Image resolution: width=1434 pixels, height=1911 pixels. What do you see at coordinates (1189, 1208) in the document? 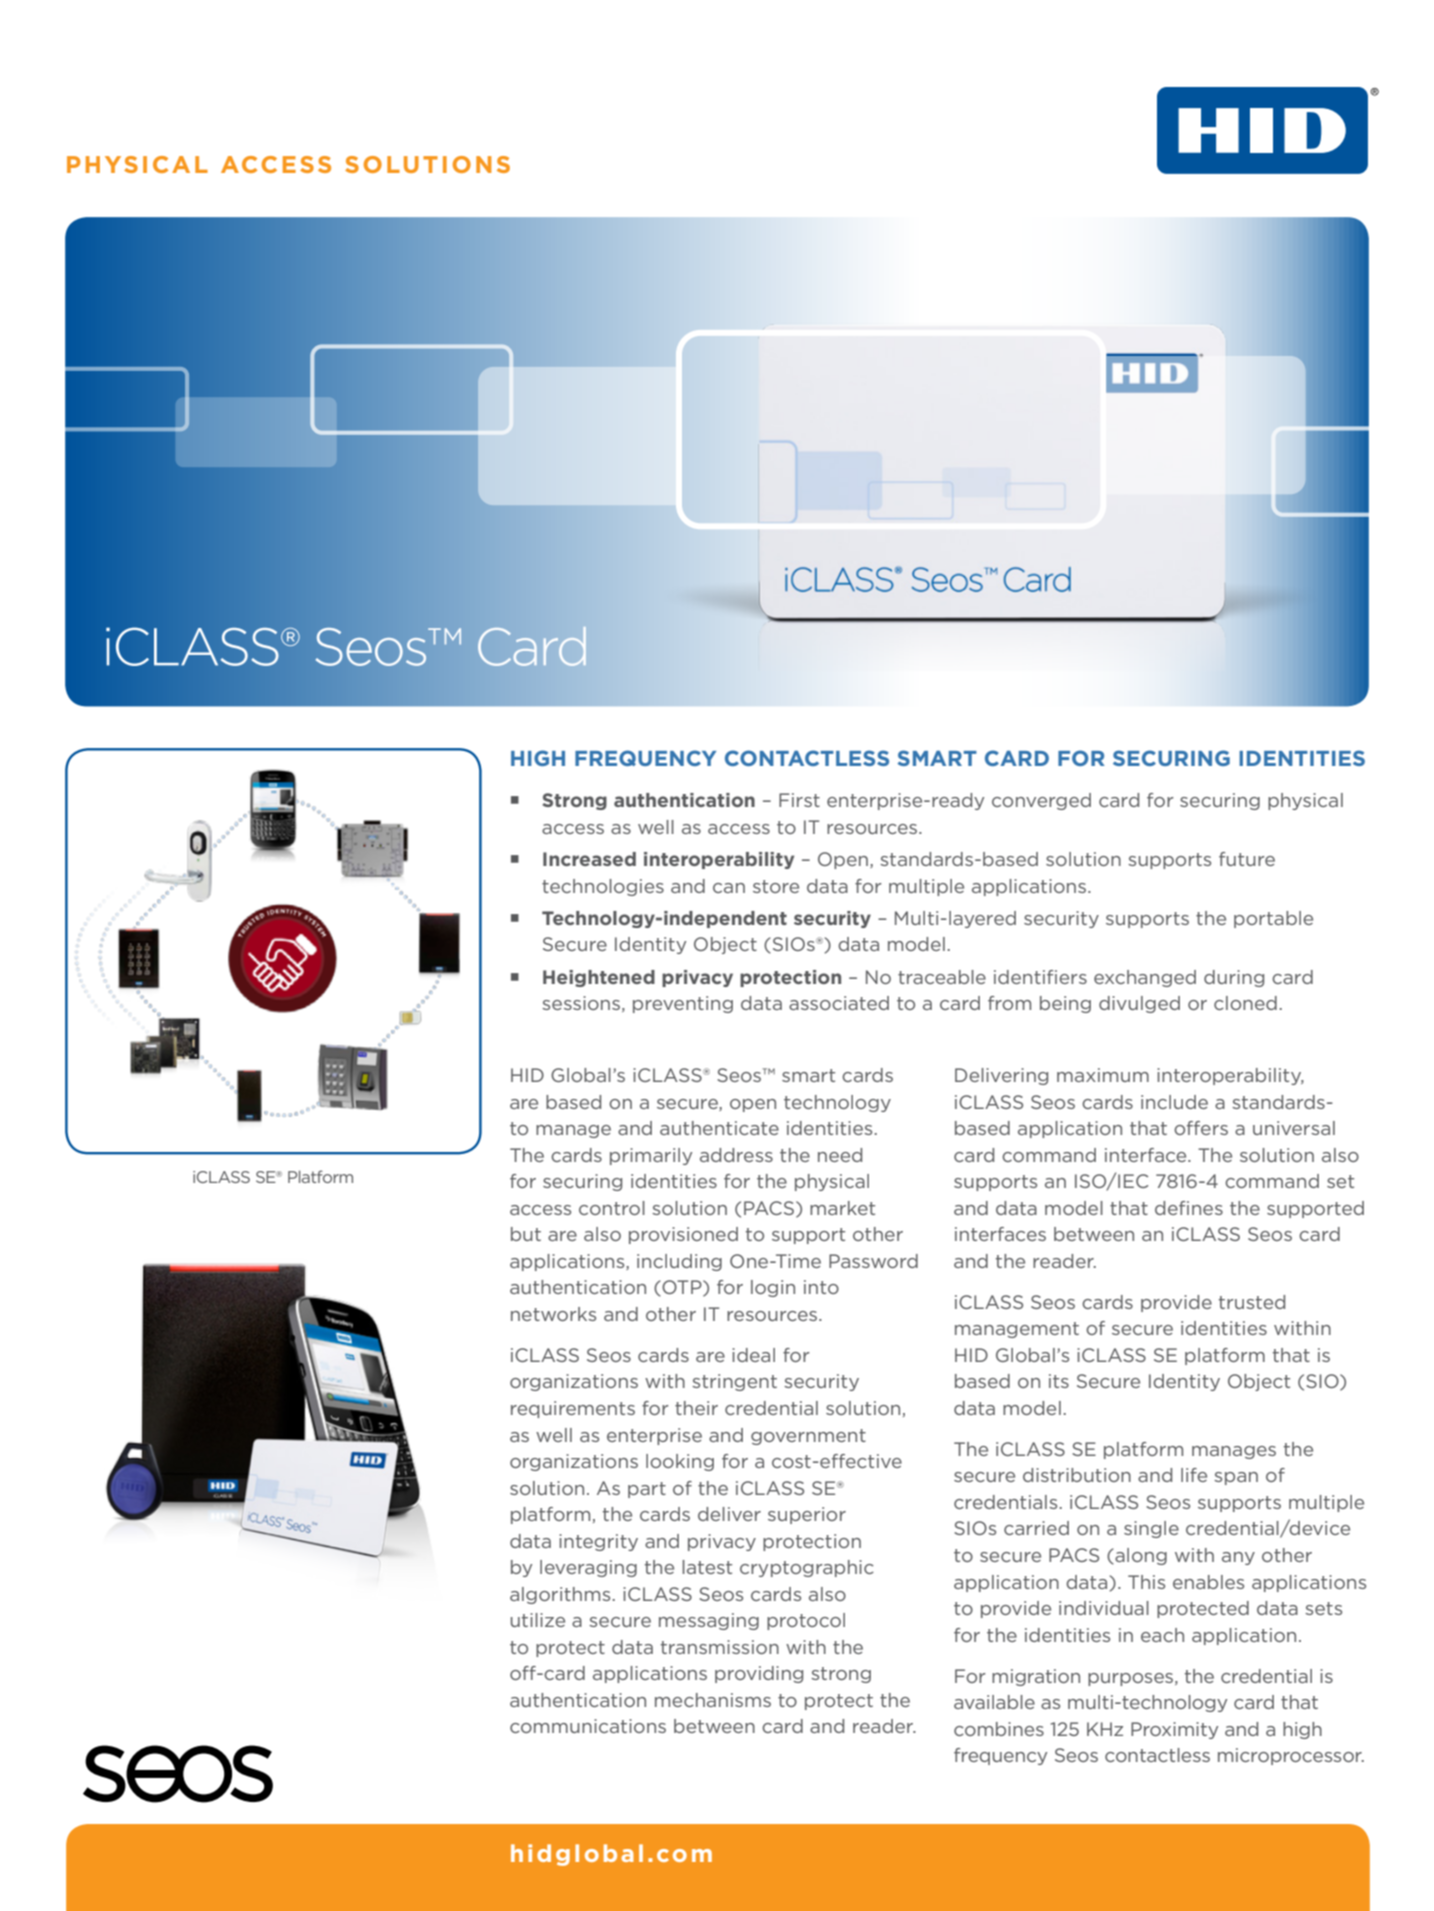
I see `defines` at bounding box center [1189, 1208].
